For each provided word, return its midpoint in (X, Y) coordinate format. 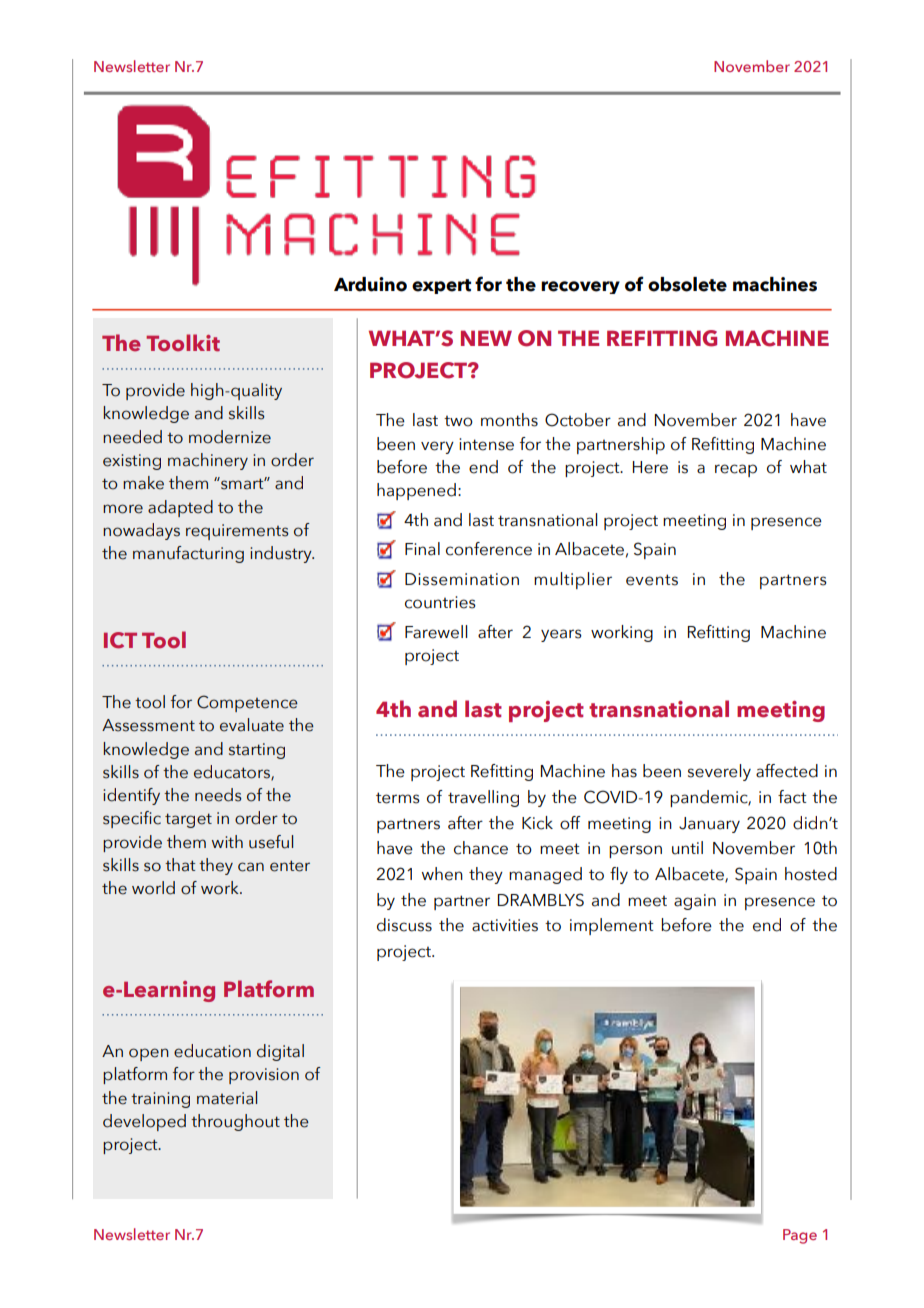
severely (719, 772)
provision (264, 1076)
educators (233, 773)
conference (489, 549)
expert (441, 286)
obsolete (687, 284)
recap (736, 470)
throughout (235, 1122)
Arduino (370, 284)
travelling (483, 798)
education (212, 1051)
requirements (237, 532)
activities (505, 925)
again (695, 902)
